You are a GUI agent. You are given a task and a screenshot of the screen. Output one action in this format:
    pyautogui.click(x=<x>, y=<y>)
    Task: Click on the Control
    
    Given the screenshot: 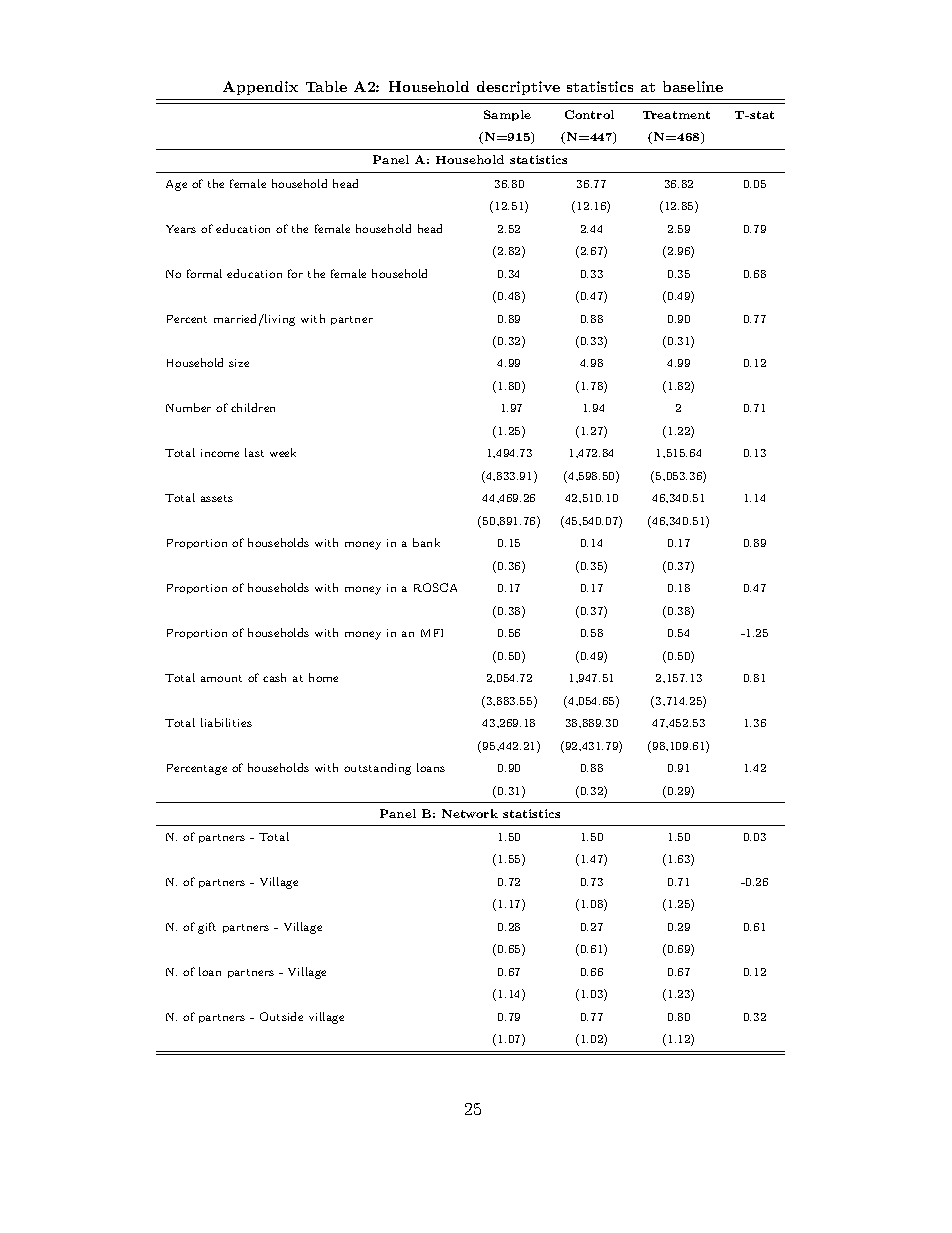 What is the action you would take?
    pyautogui.click(x=589, y=114)
